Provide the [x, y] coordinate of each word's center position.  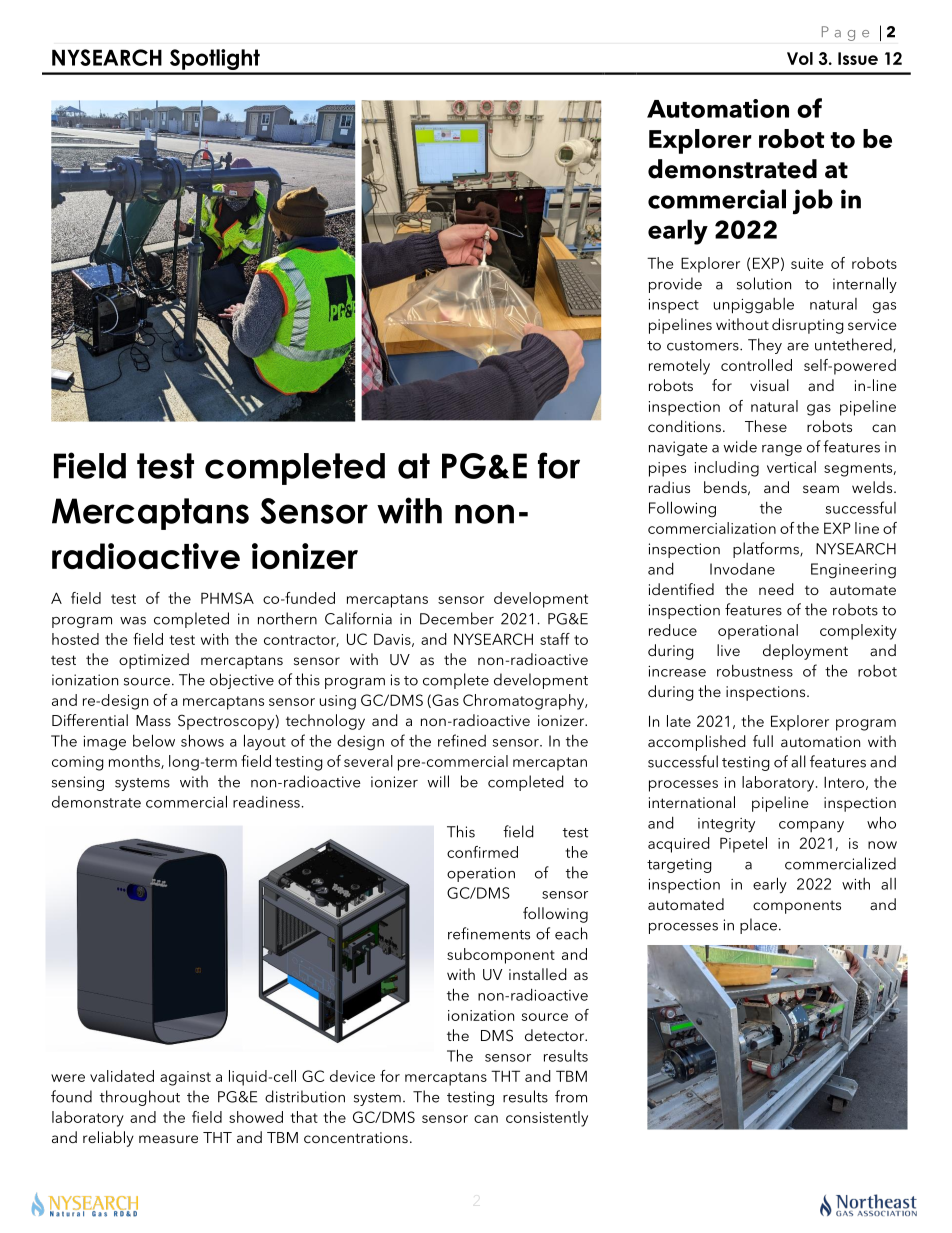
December [457, 618]
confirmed [482, 852]
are [798, 347]
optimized [154, 661]
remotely [679, 367]
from [571, 1096]
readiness [266, 802]
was [133, 621]
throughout [140, 1098]
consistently [547, 1119]
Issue [858, 58]
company [811, 826]
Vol [800, 58]
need [776, 589]
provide [675, 285]
